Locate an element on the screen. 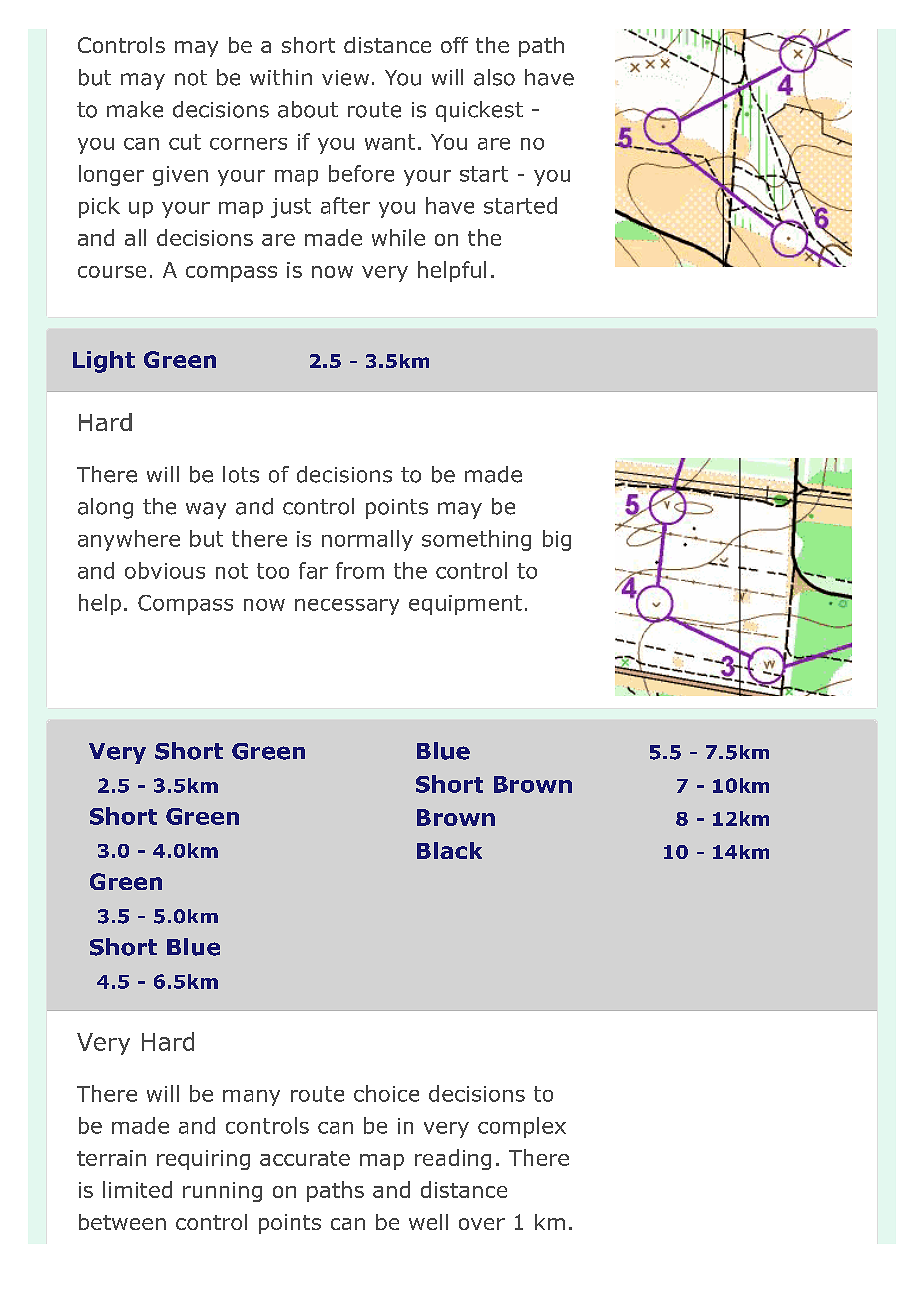 This screenshot has width=924, height=1308. Black is located at coordinates (449, 850).
